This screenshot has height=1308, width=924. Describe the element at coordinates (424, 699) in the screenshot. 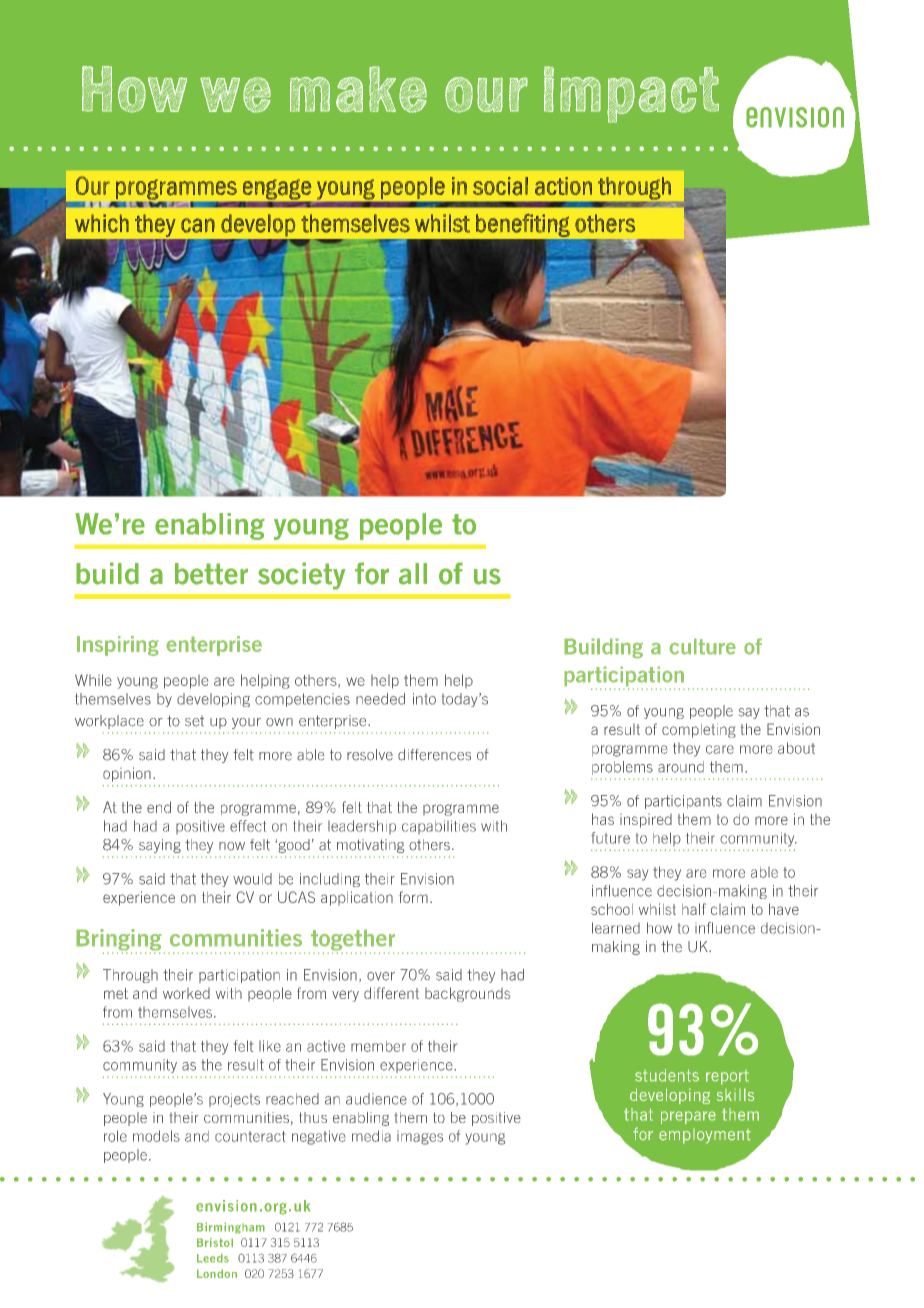

I see `into` at that location.
